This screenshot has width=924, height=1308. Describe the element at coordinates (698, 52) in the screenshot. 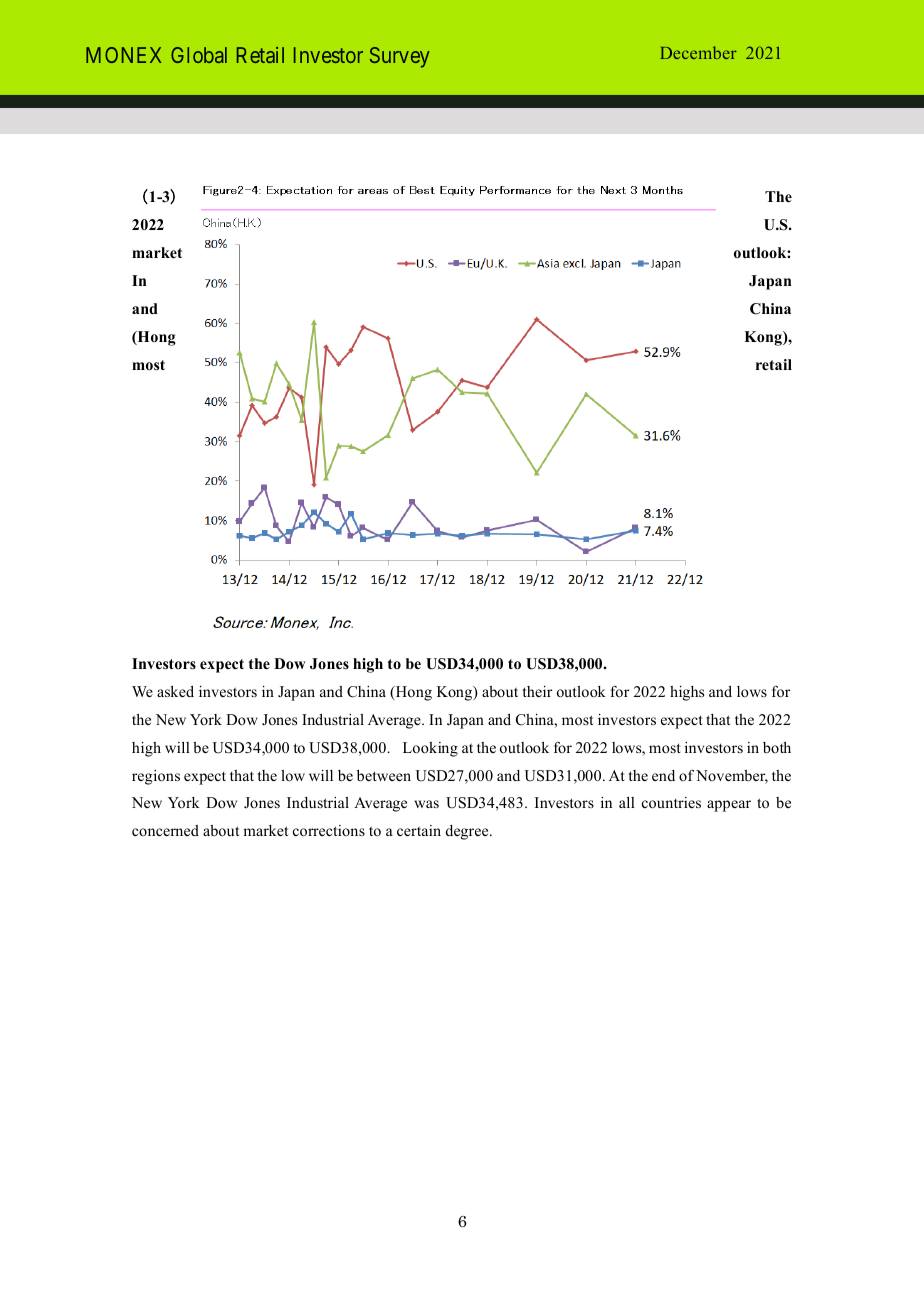

I see `December` at that location.
